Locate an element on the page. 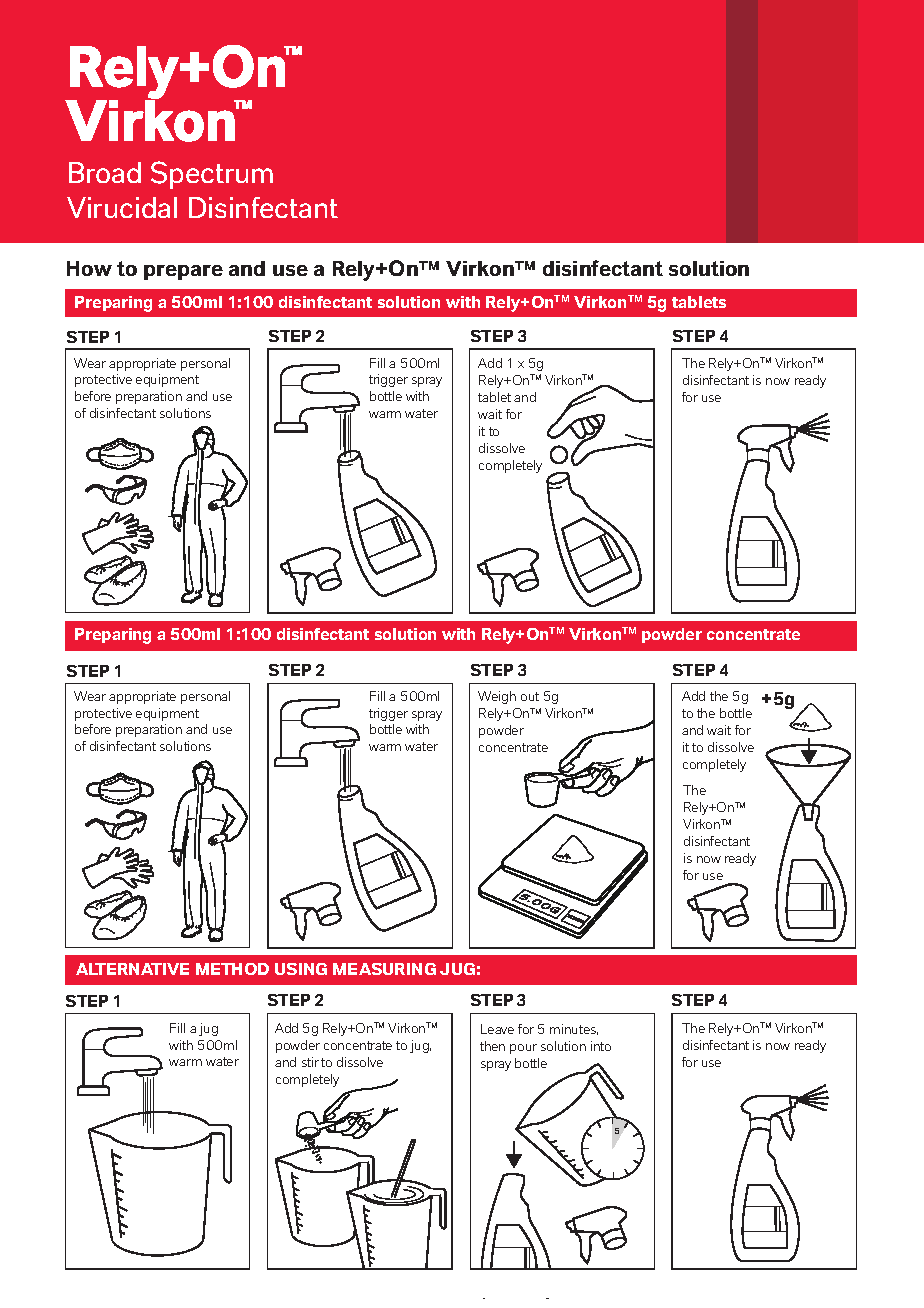 Image resolution: width=924 pixels, height=1308 pixels. How is located at coordinates (89, 268).
